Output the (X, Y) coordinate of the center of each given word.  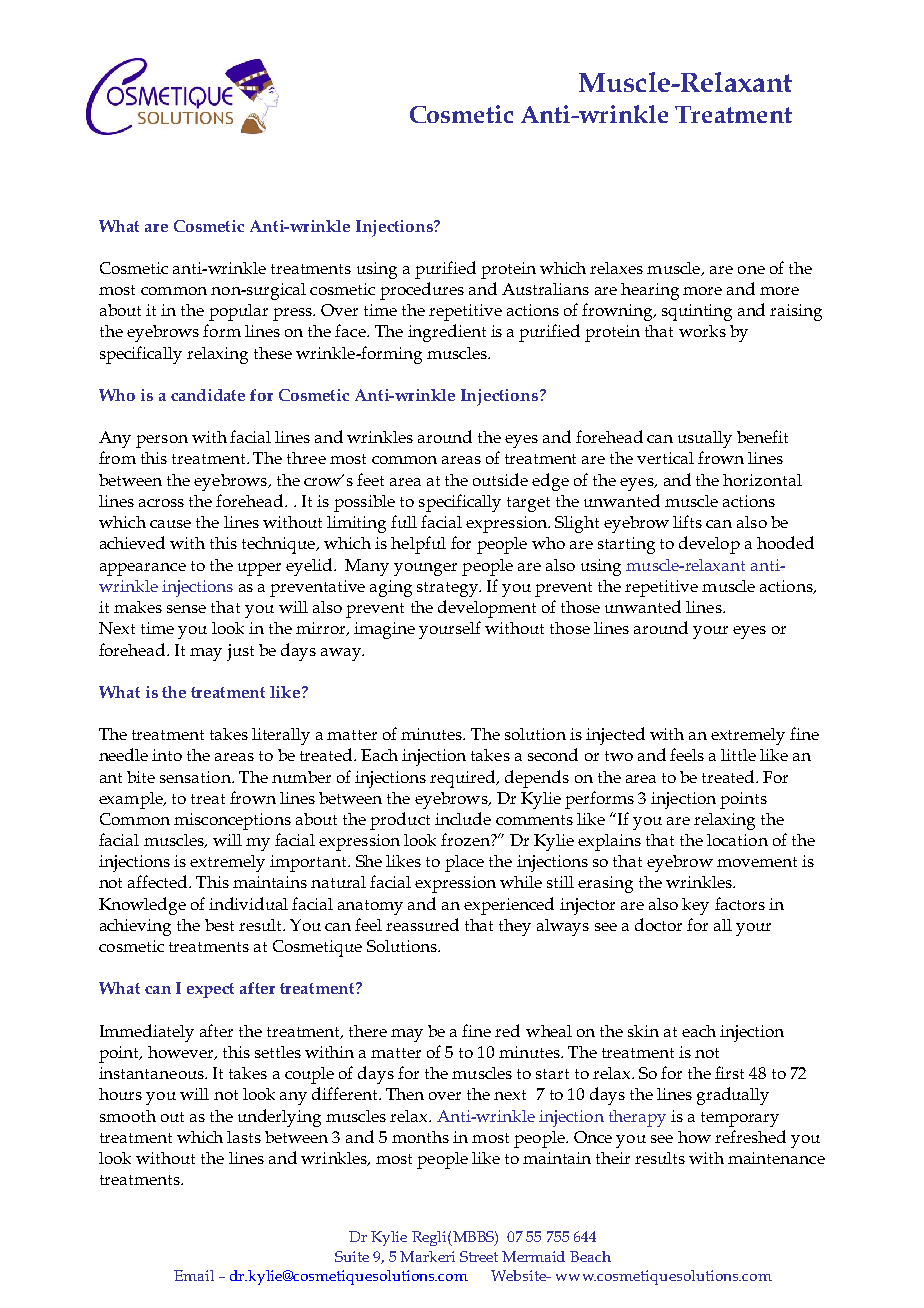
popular (238, 312)
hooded (785, 542)
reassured (422, 924)
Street (479, 1256)
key (695, 906)
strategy (448, 589)
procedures (422, 291)
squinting (697, 312)
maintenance (776, 1158)
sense (186, 609)
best (219, 925)
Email (194, 1275)
